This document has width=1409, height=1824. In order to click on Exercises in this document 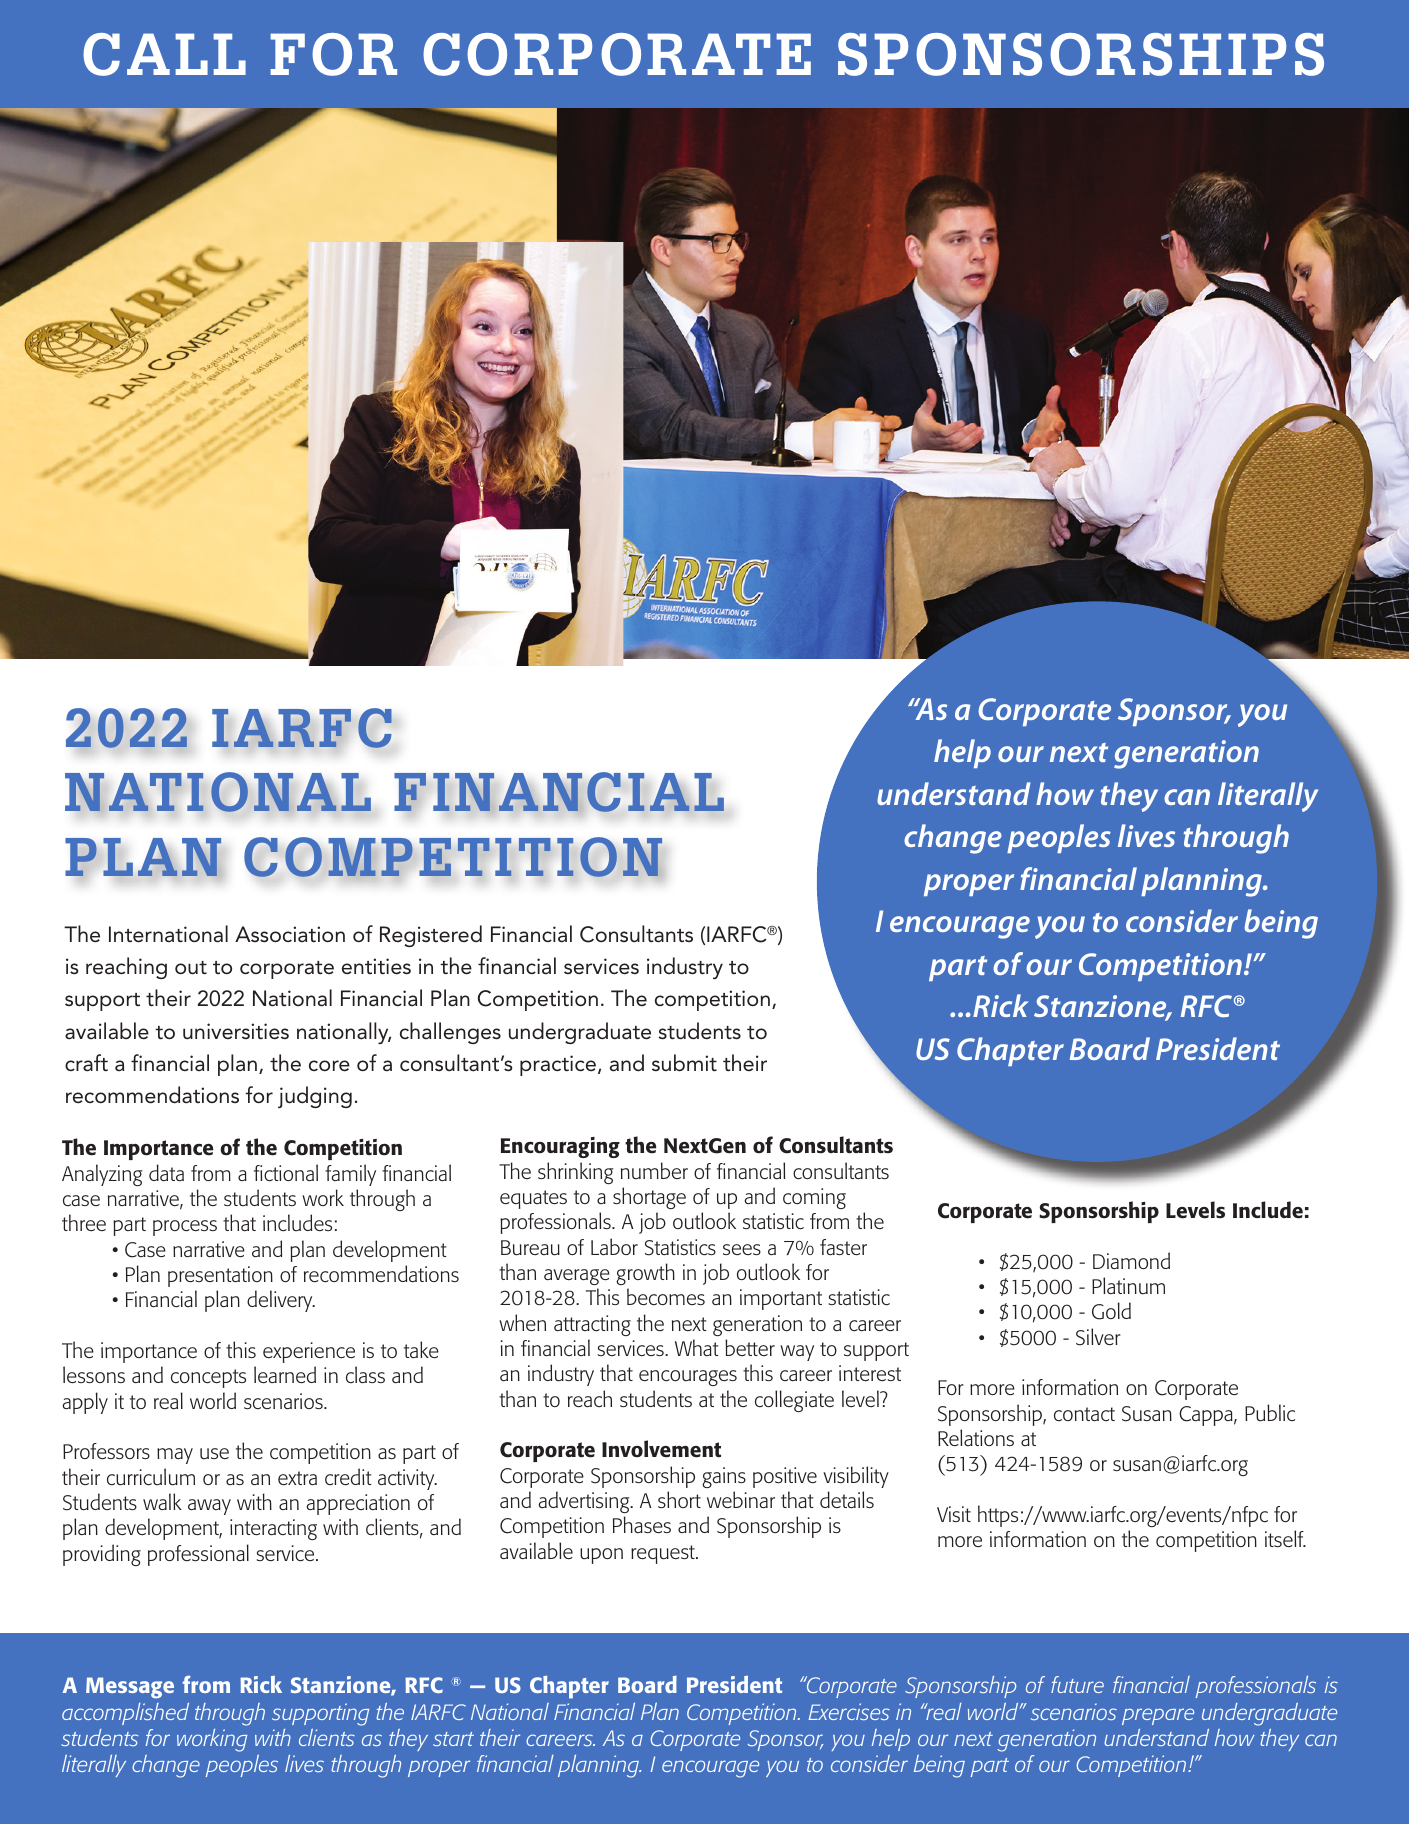, I will do `click(849, 1711)`.
